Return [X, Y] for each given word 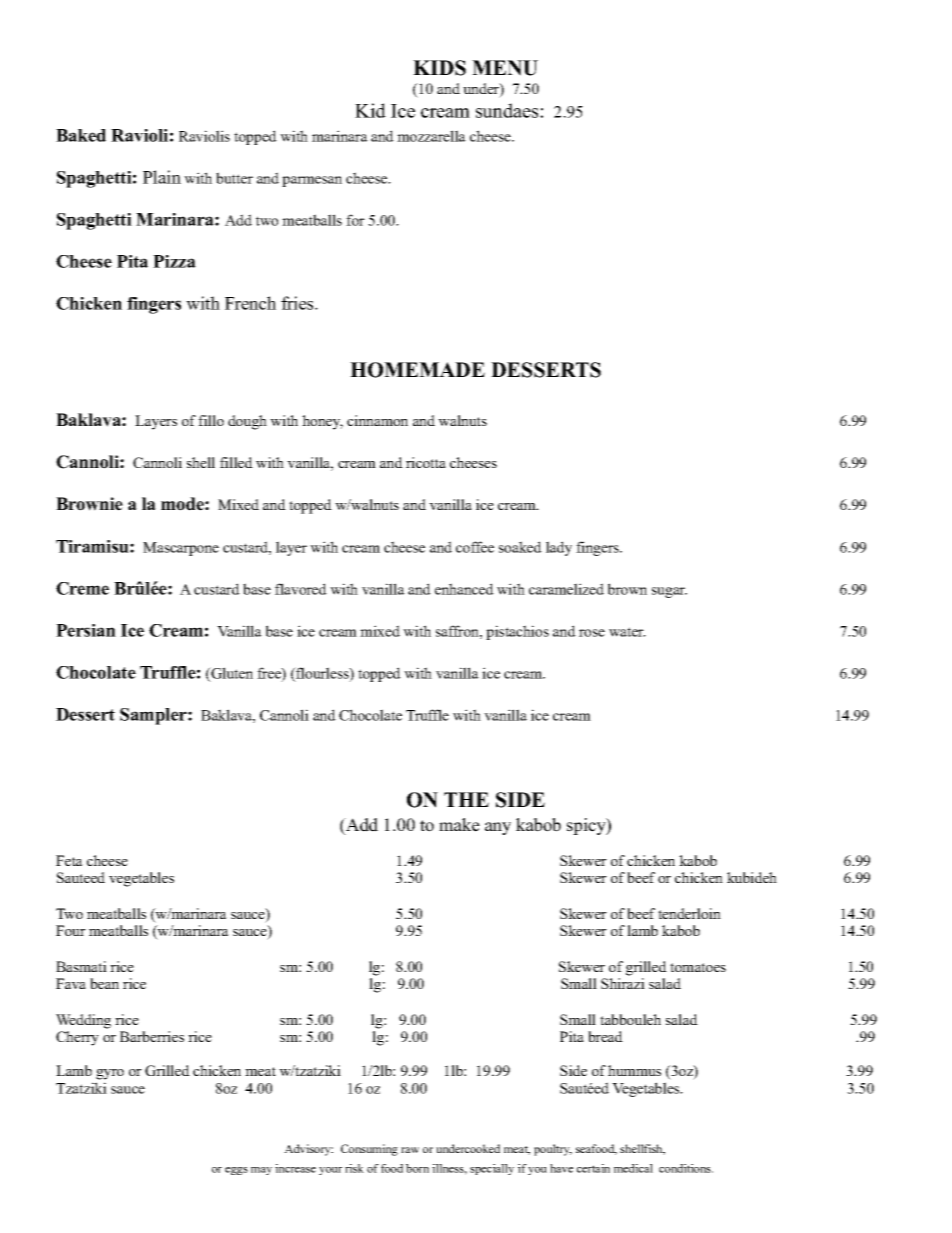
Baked [81, 135]
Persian [86, 630]
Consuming [369, 1150]
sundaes [508, 110]
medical [633, 1168]
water [627, 632]
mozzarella [431, 136]
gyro [110, 1074]
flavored [301, 589]
